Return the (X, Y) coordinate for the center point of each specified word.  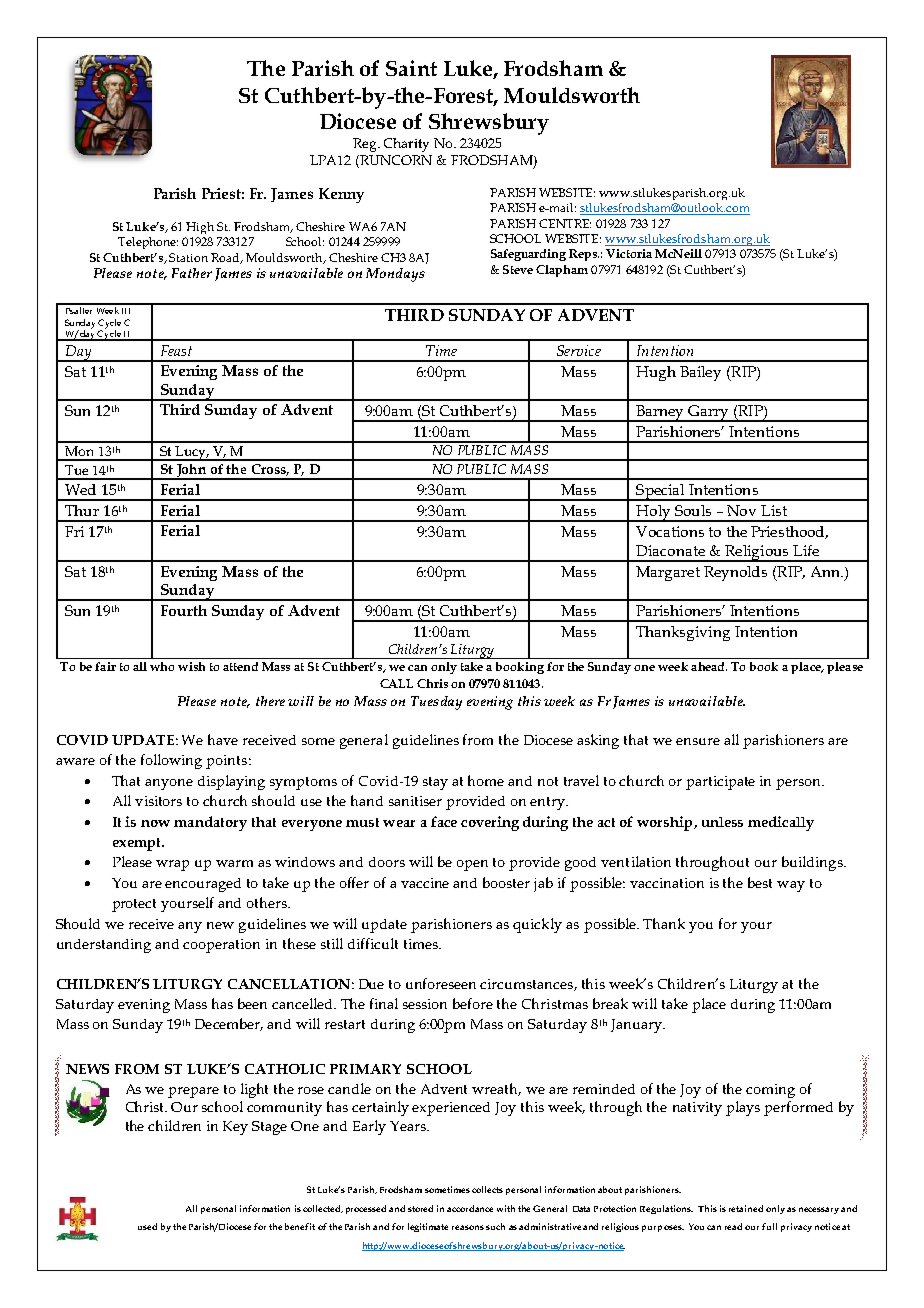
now (155, 823)
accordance (470, 1208)
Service (579, 350)
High (200, 228)
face (444, 821)
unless (722, 822)
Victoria (629, 253)
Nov (741, 510)
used (147, 1226)
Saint (411, 68)
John (192, 472)
